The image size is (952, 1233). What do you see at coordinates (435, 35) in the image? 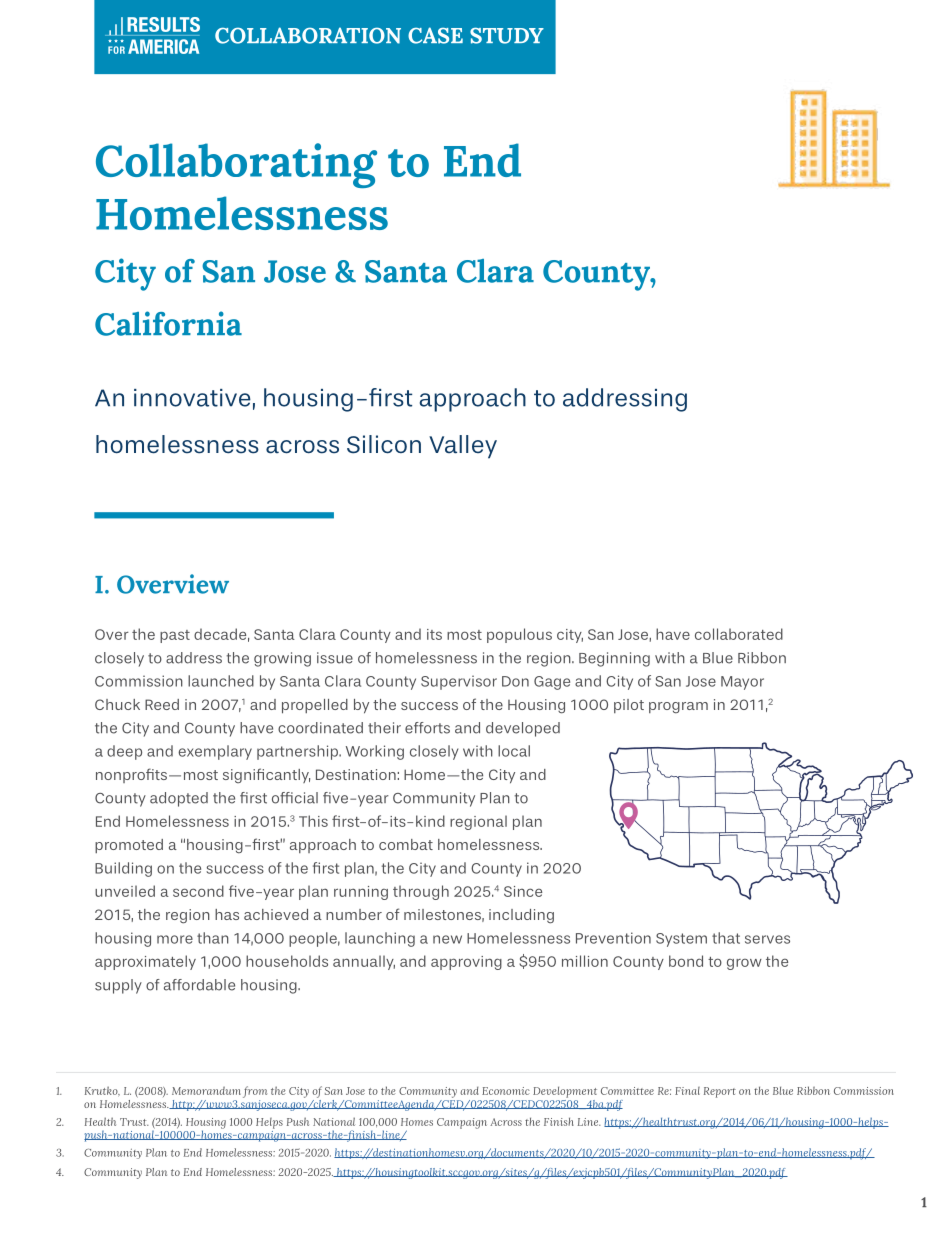
I see `CASE` at bounding box center [435, 35].
